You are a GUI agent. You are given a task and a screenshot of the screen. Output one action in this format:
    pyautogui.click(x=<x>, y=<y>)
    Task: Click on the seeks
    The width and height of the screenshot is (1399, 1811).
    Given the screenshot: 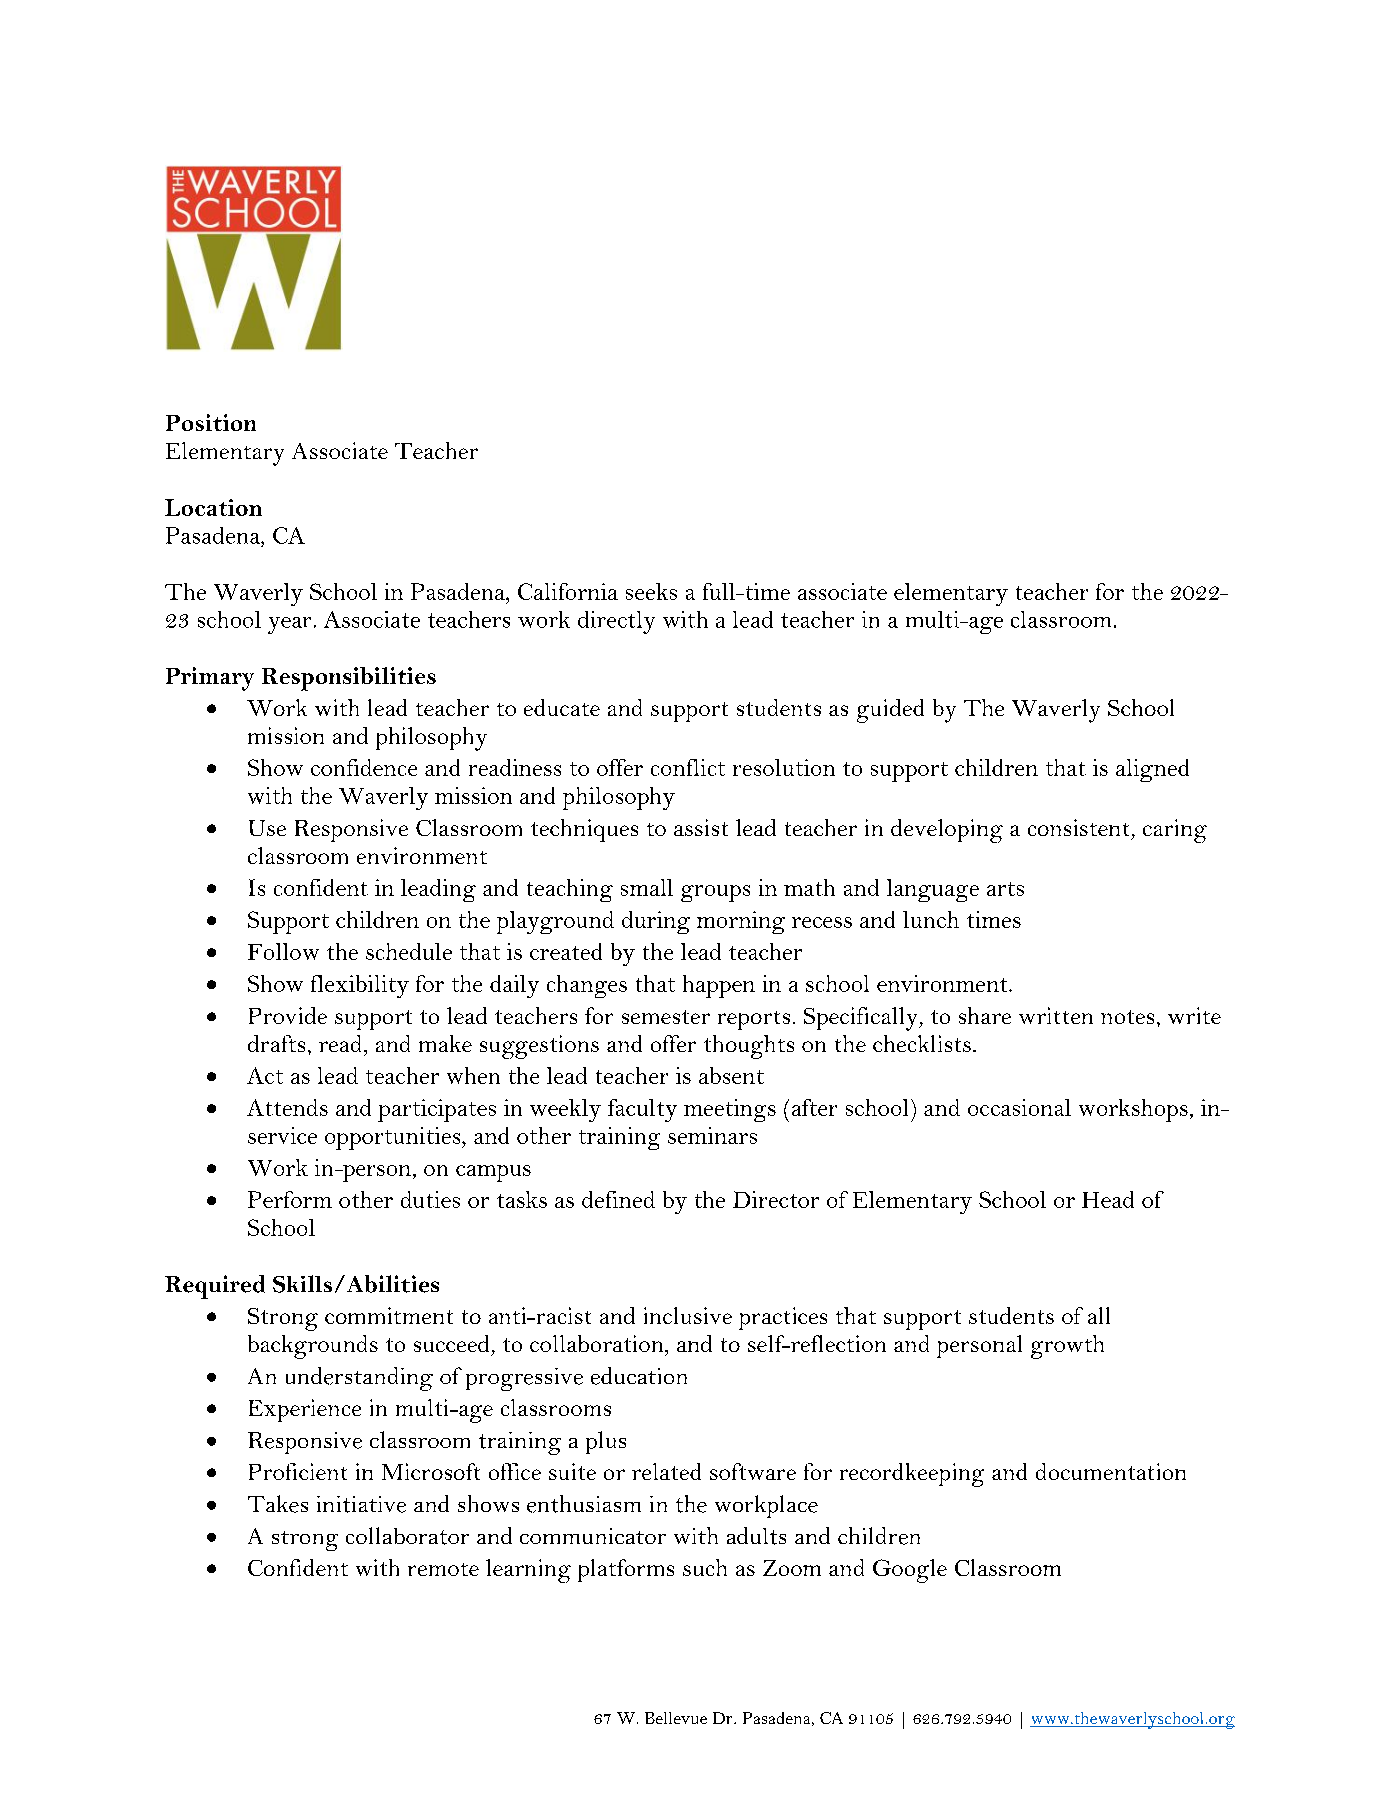 What is the action you would take?
    pyautogui.click(x=651, y=591)
